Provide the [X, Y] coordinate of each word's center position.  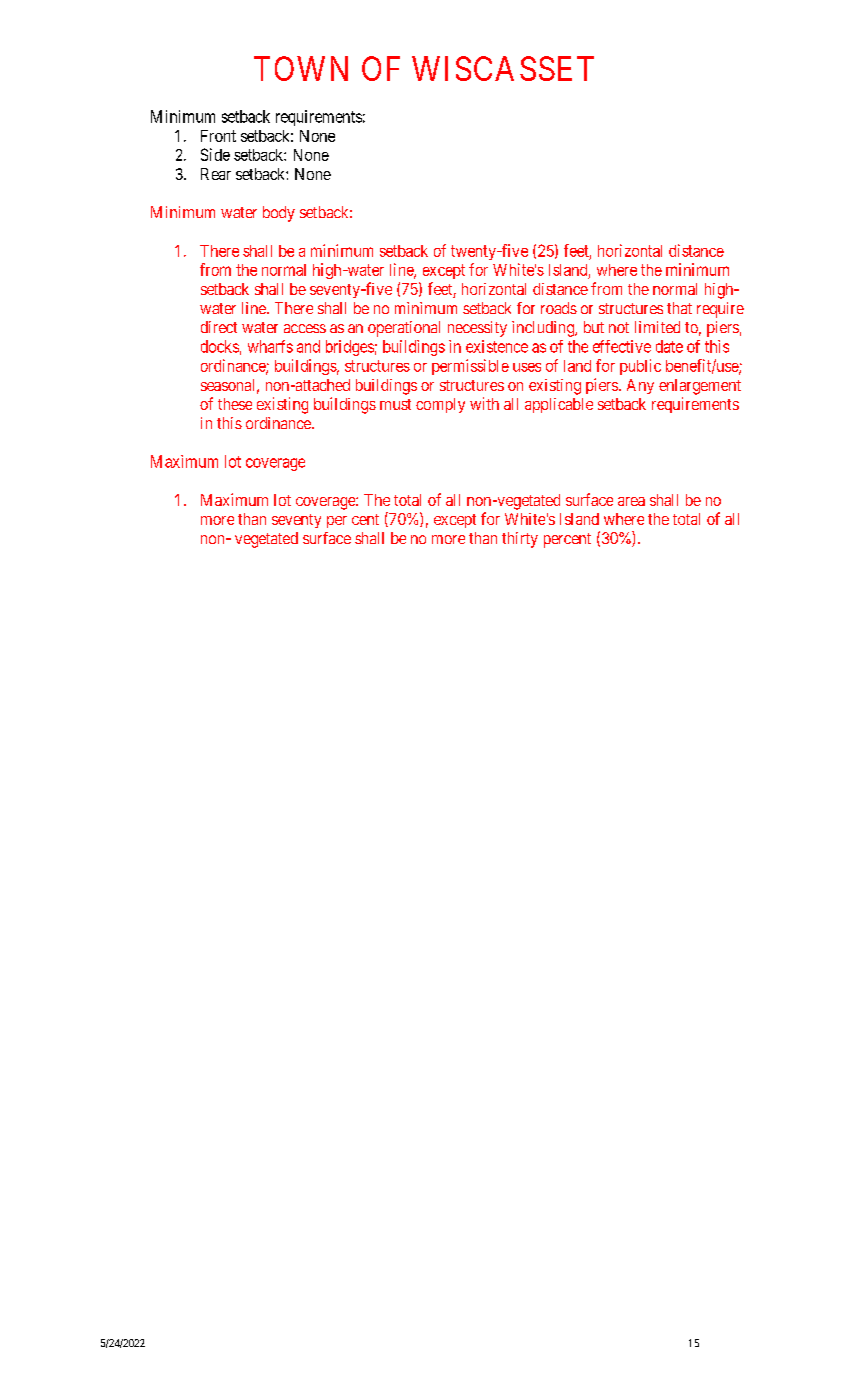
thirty [520, 540]
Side [215, 154]
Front [218, 136]
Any [640, 386]
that [679, 308]
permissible [470, 367]
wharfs [270, 346]
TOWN [301, 68]
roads [559, 308]
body [279, 214]
